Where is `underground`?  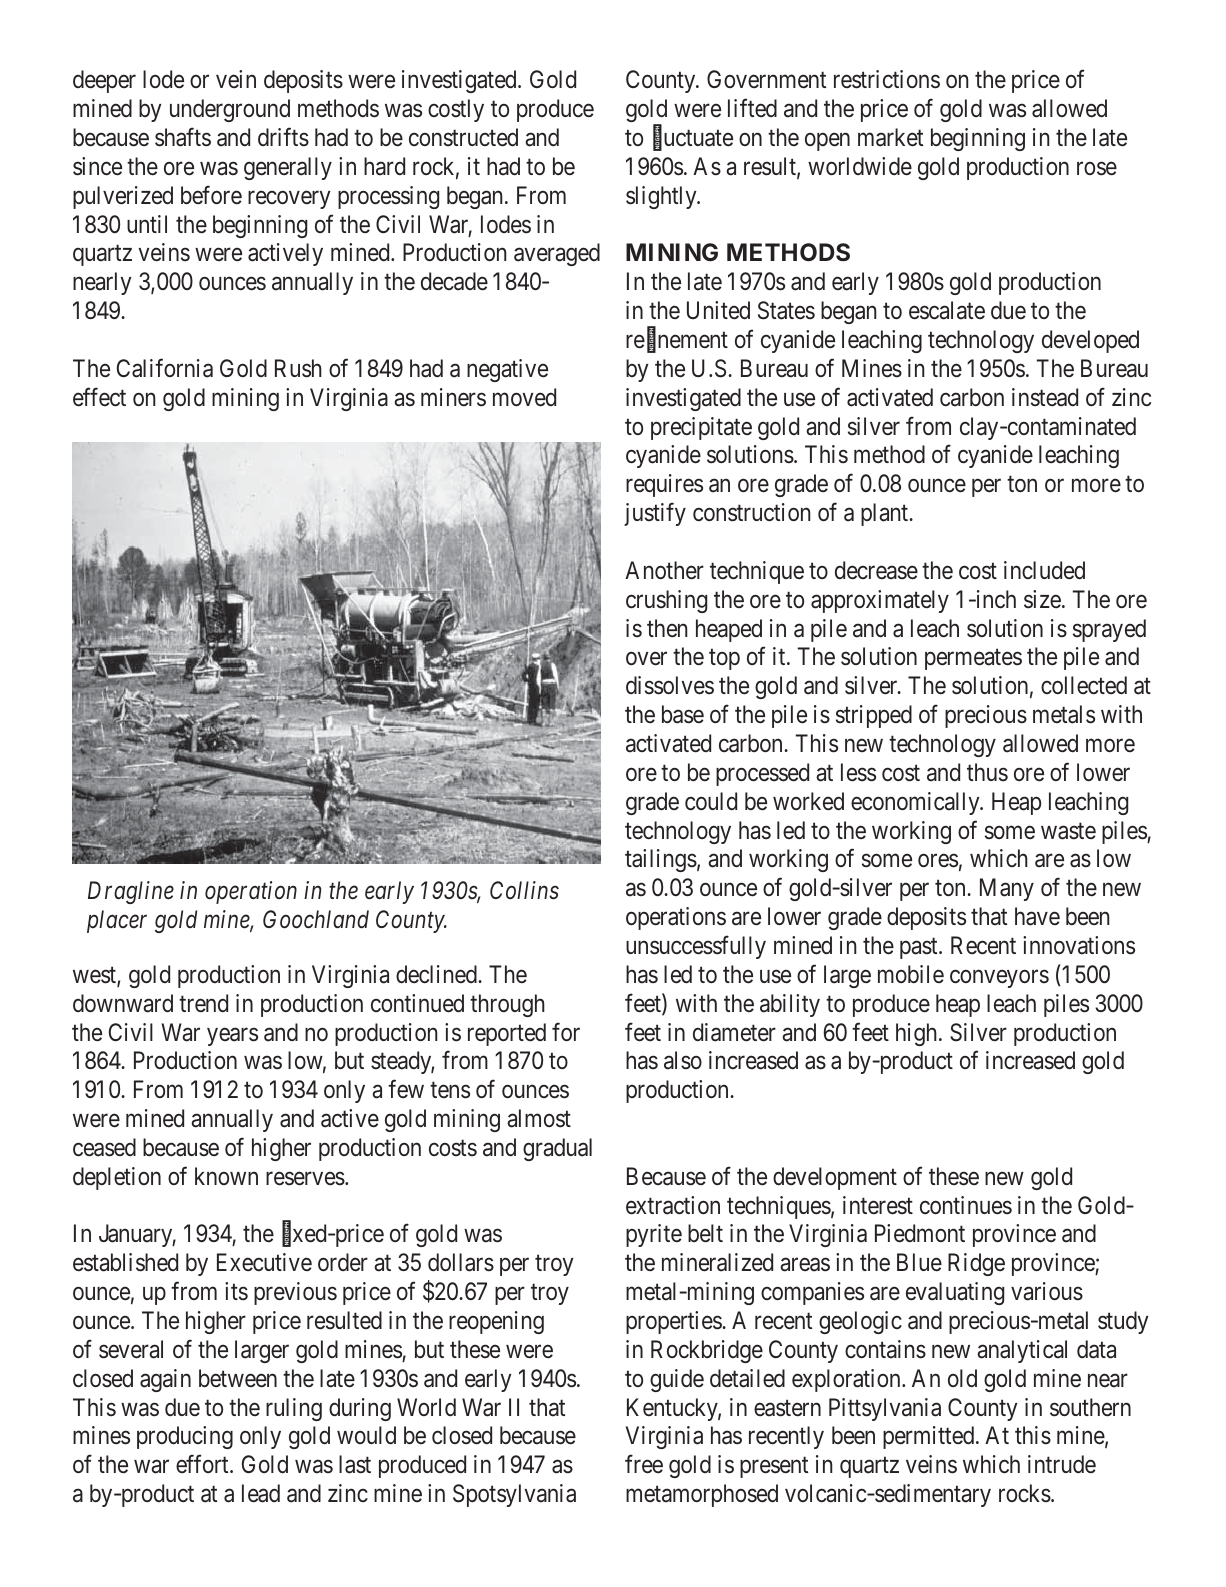 underground is located at coordinates (230, 110).
